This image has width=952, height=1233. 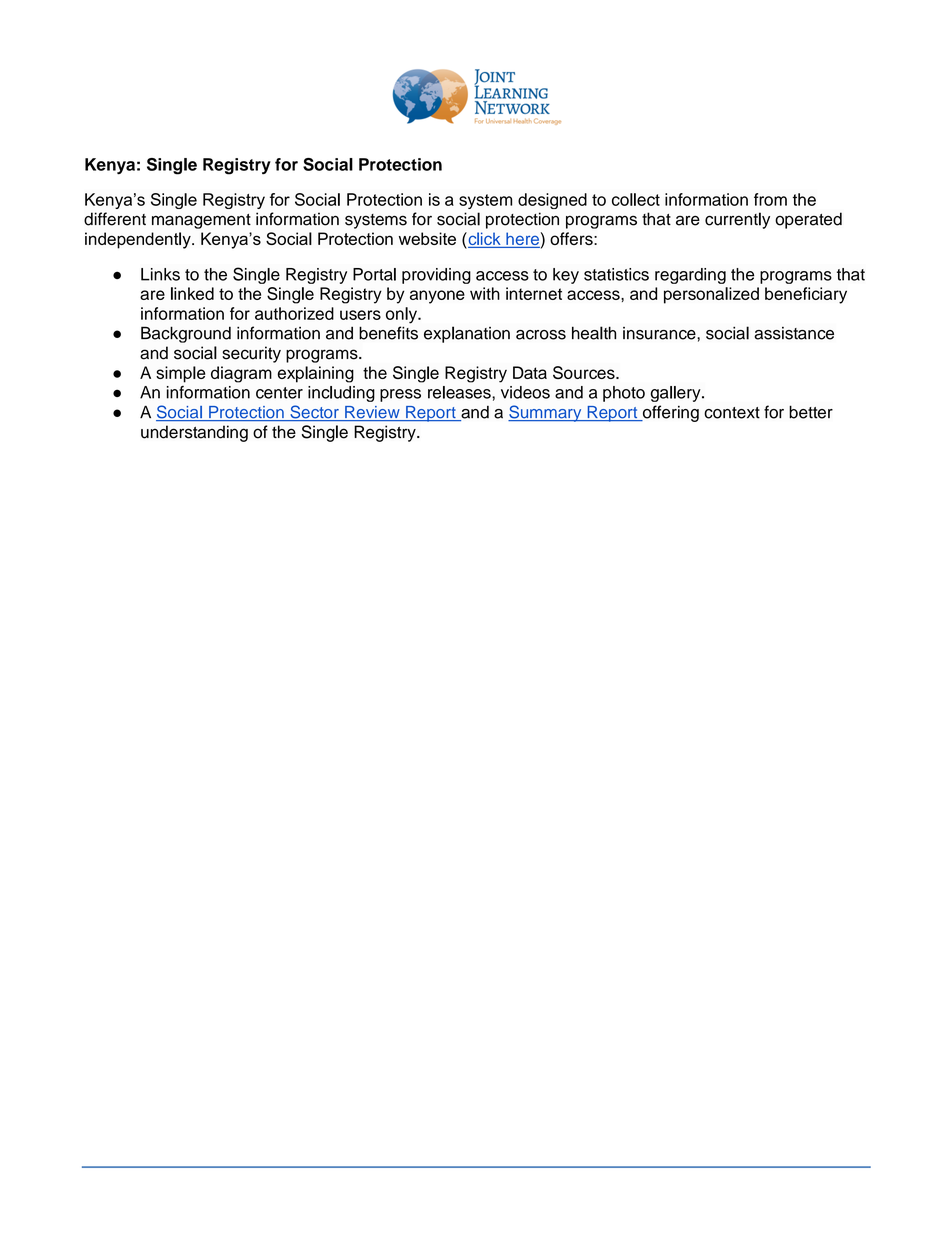 I want to click on providing, so click(x=436, y=276).
